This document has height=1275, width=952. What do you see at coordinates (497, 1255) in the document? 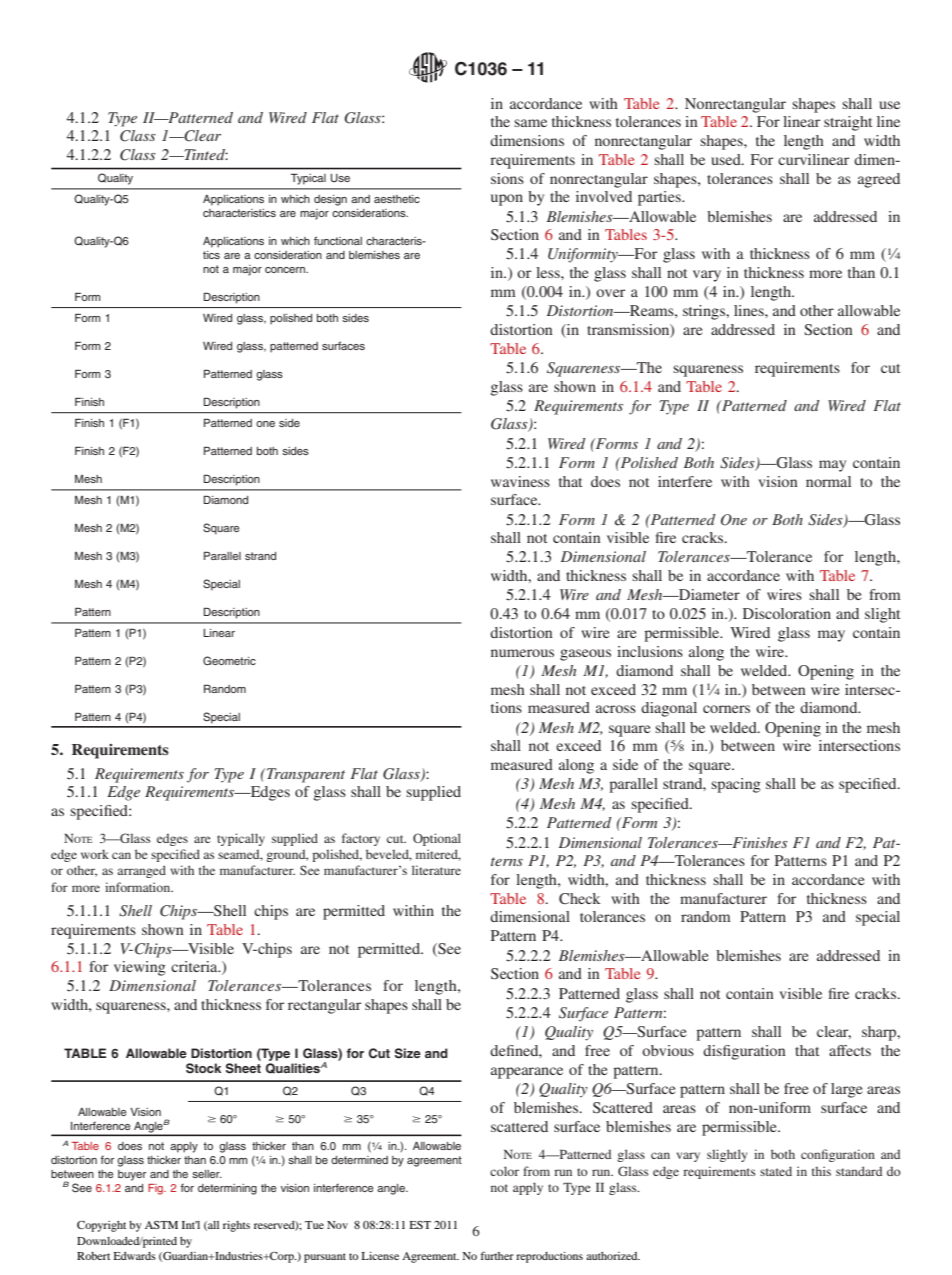
I see `further` at bounding box center [497, 1255].
